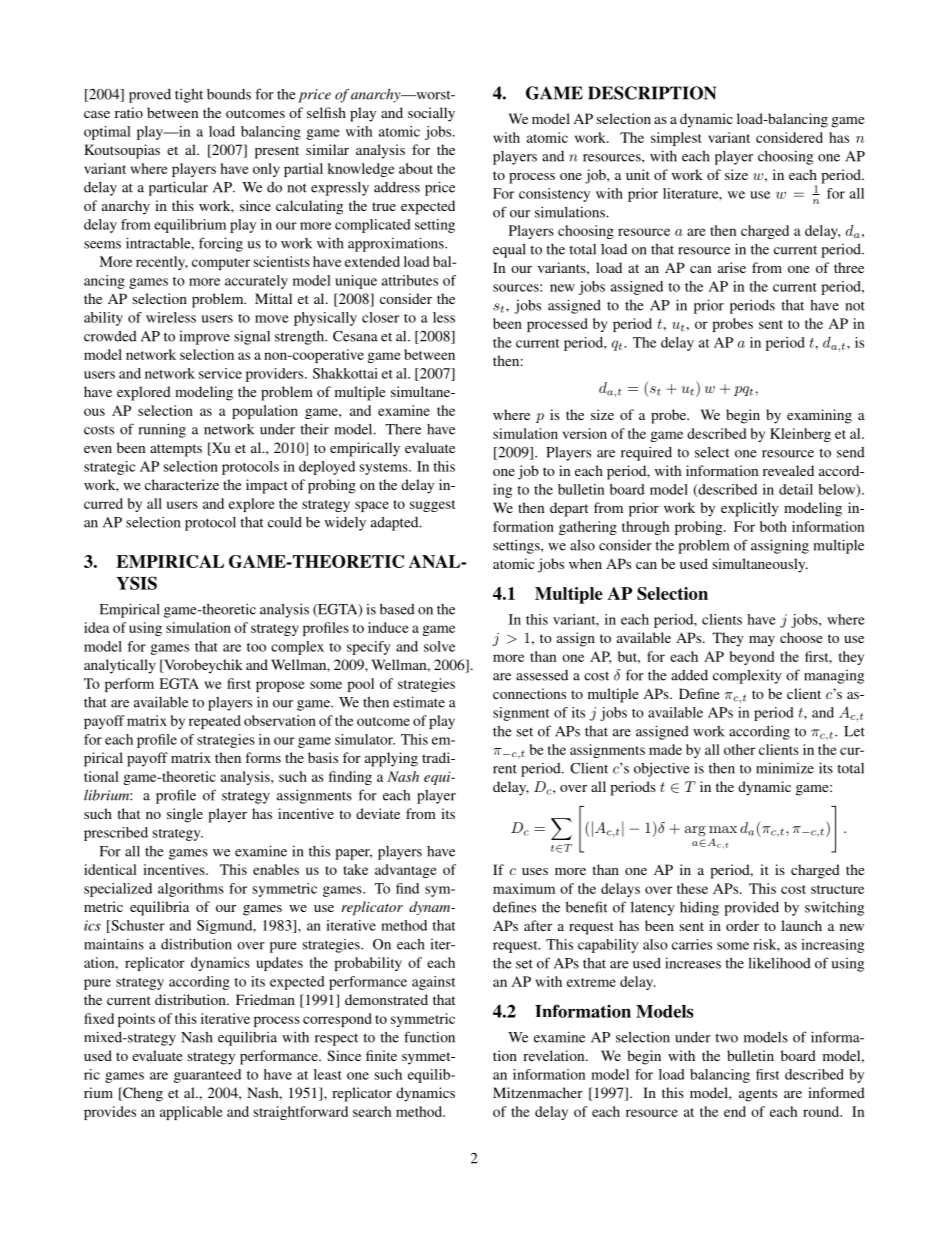 The height and width of the page is (1233, 952). What do you see at coordinates (381, 1055) in the page?
I see `finite` at bounding box center [381, 1055].
